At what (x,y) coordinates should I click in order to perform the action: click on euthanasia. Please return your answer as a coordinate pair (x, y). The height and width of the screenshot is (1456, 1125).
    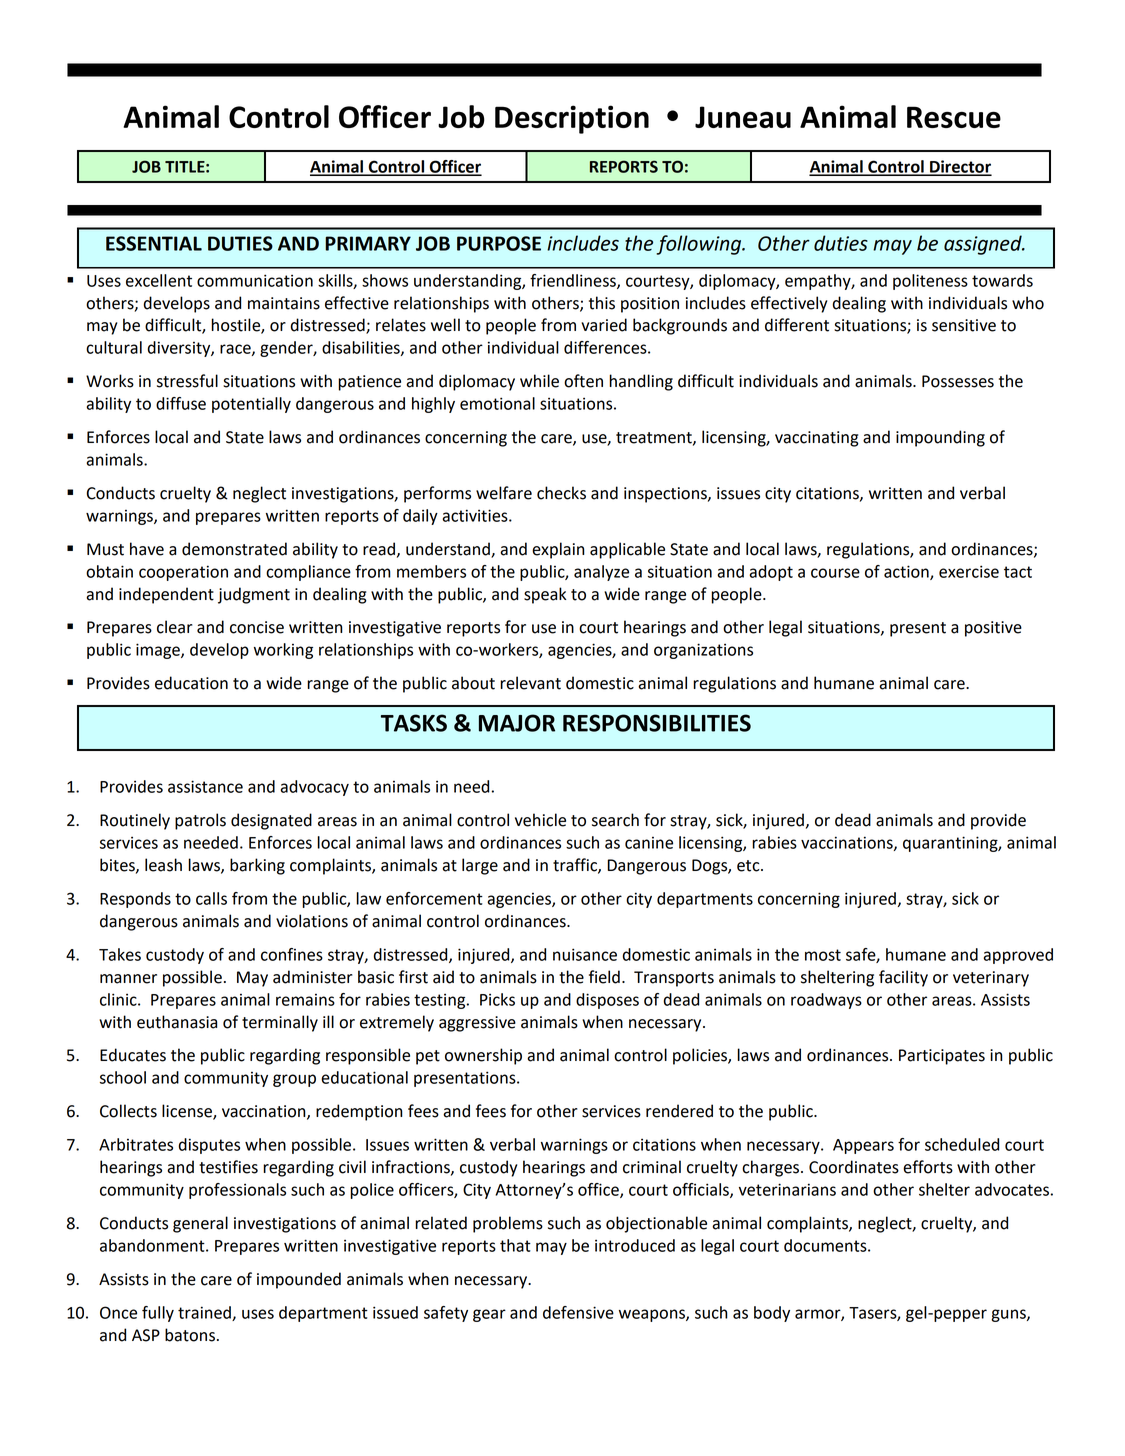
    Looking at the image, I should click on (177, 1022).
